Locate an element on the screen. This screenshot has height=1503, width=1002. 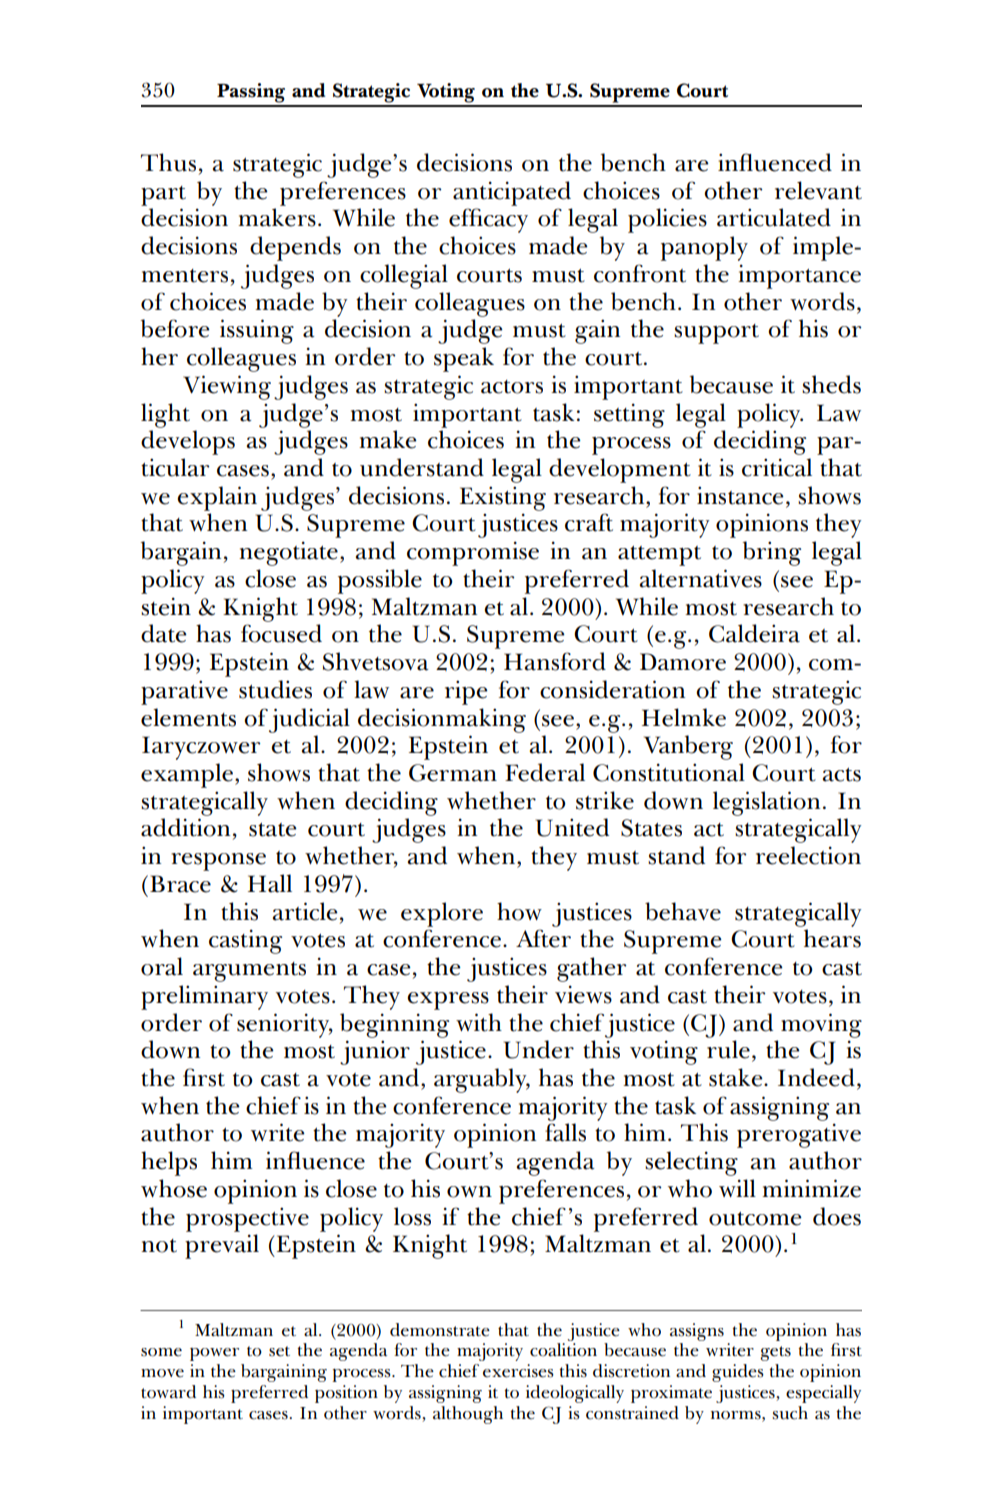
bring is located at coordinates (772, 553).
